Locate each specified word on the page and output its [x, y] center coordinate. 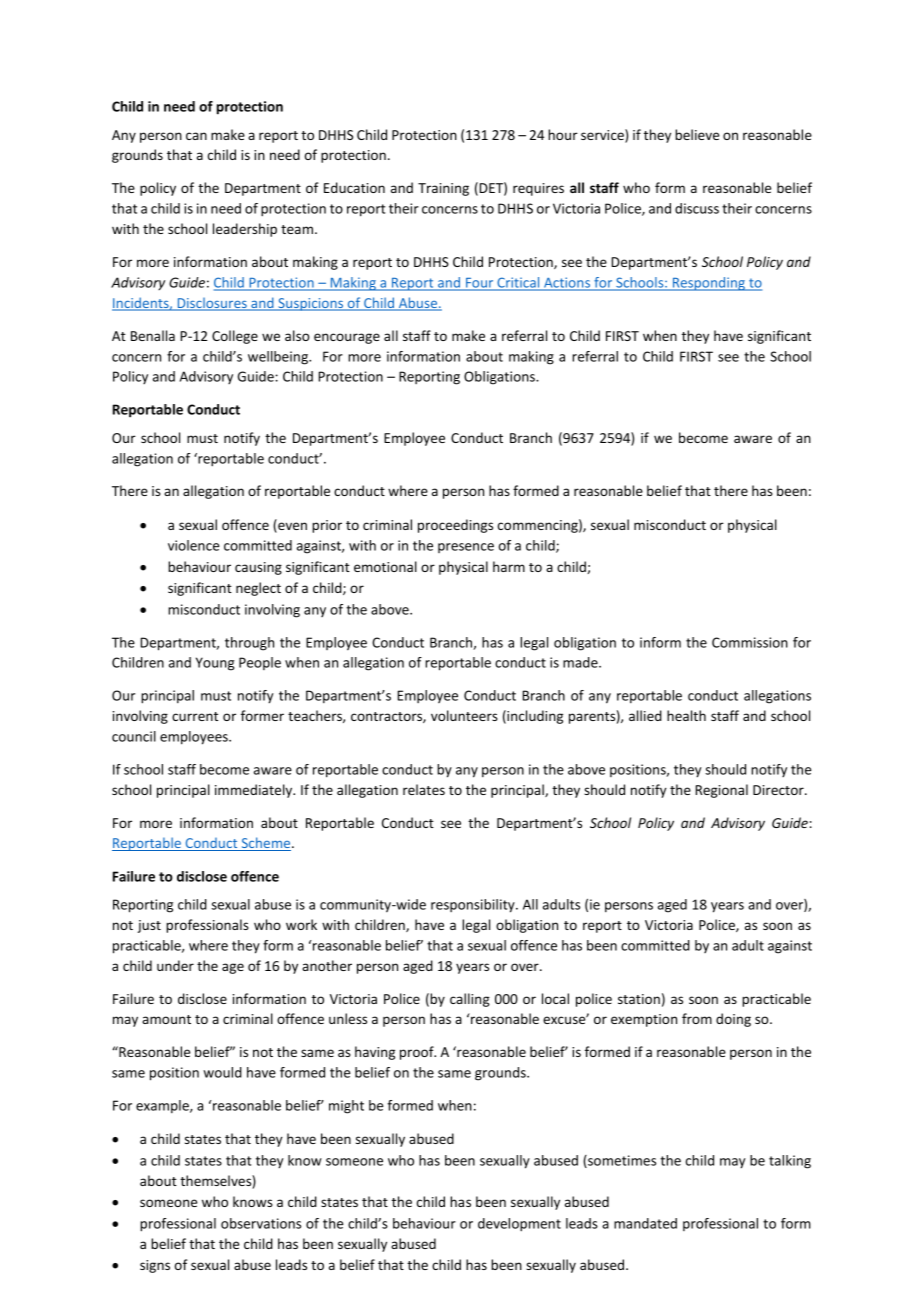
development [519, 1225]
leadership [245, 230]
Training [443, 189]
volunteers [464, 715]
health [686, 715]
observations [261, 1223]
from [697, 1018]
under [175, 965]
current [195, 716]
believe [697, 134]
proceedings [455, 526]
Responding [709, 284]
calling [470, 1000]
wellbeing [279, 358]
